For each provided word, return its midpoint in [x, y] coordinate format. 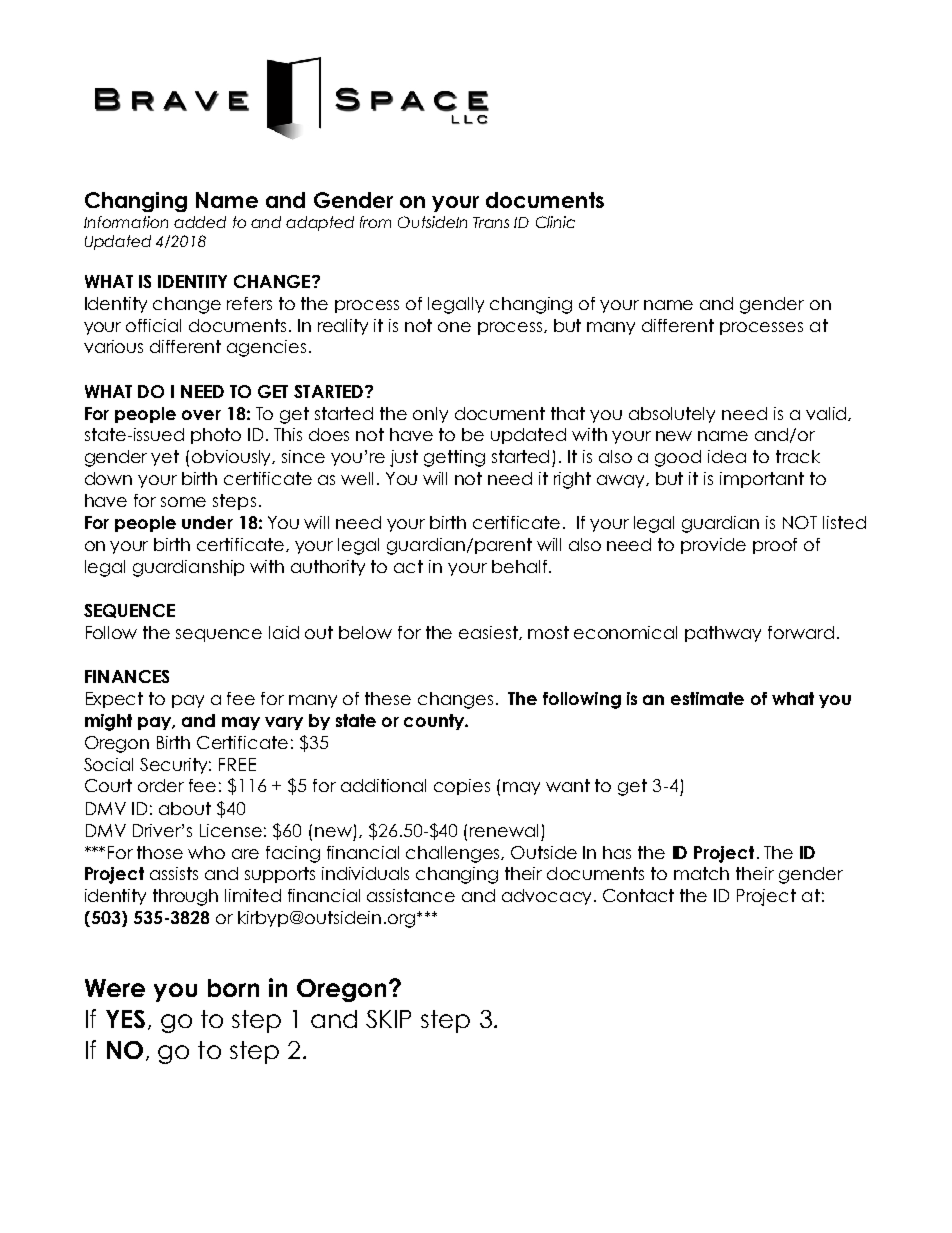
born [233, 988]
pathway [723, 634]
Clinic [555, 222]
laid [284, 632]
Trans [491, 222]
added [200, 222]
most [548, 632]
